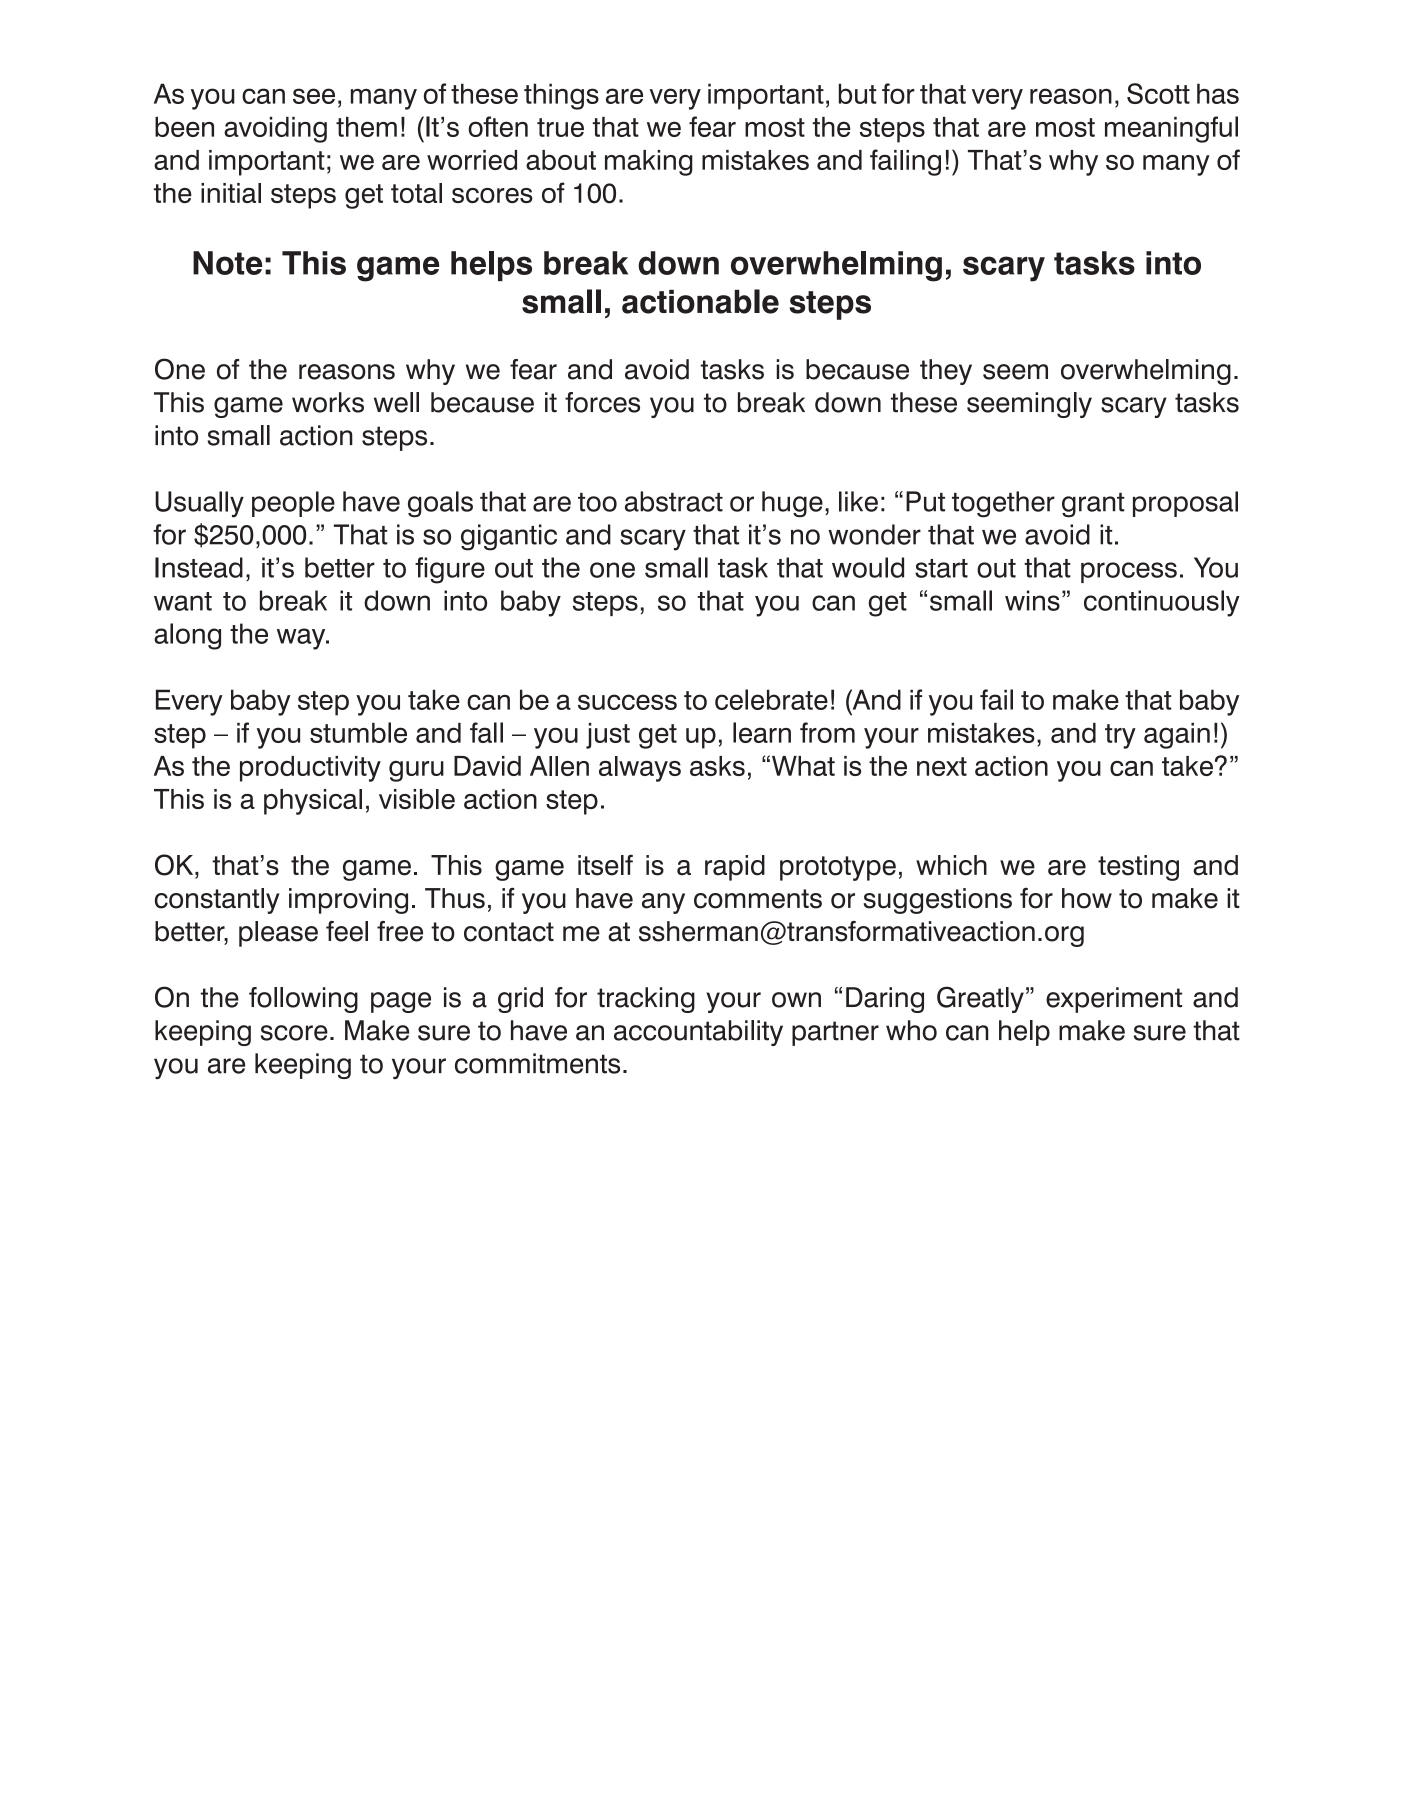 This screenshot has width=1405, height=1818. Describe the element at coordinates (366, 127) in the screenshot. I see `them` at that location.
